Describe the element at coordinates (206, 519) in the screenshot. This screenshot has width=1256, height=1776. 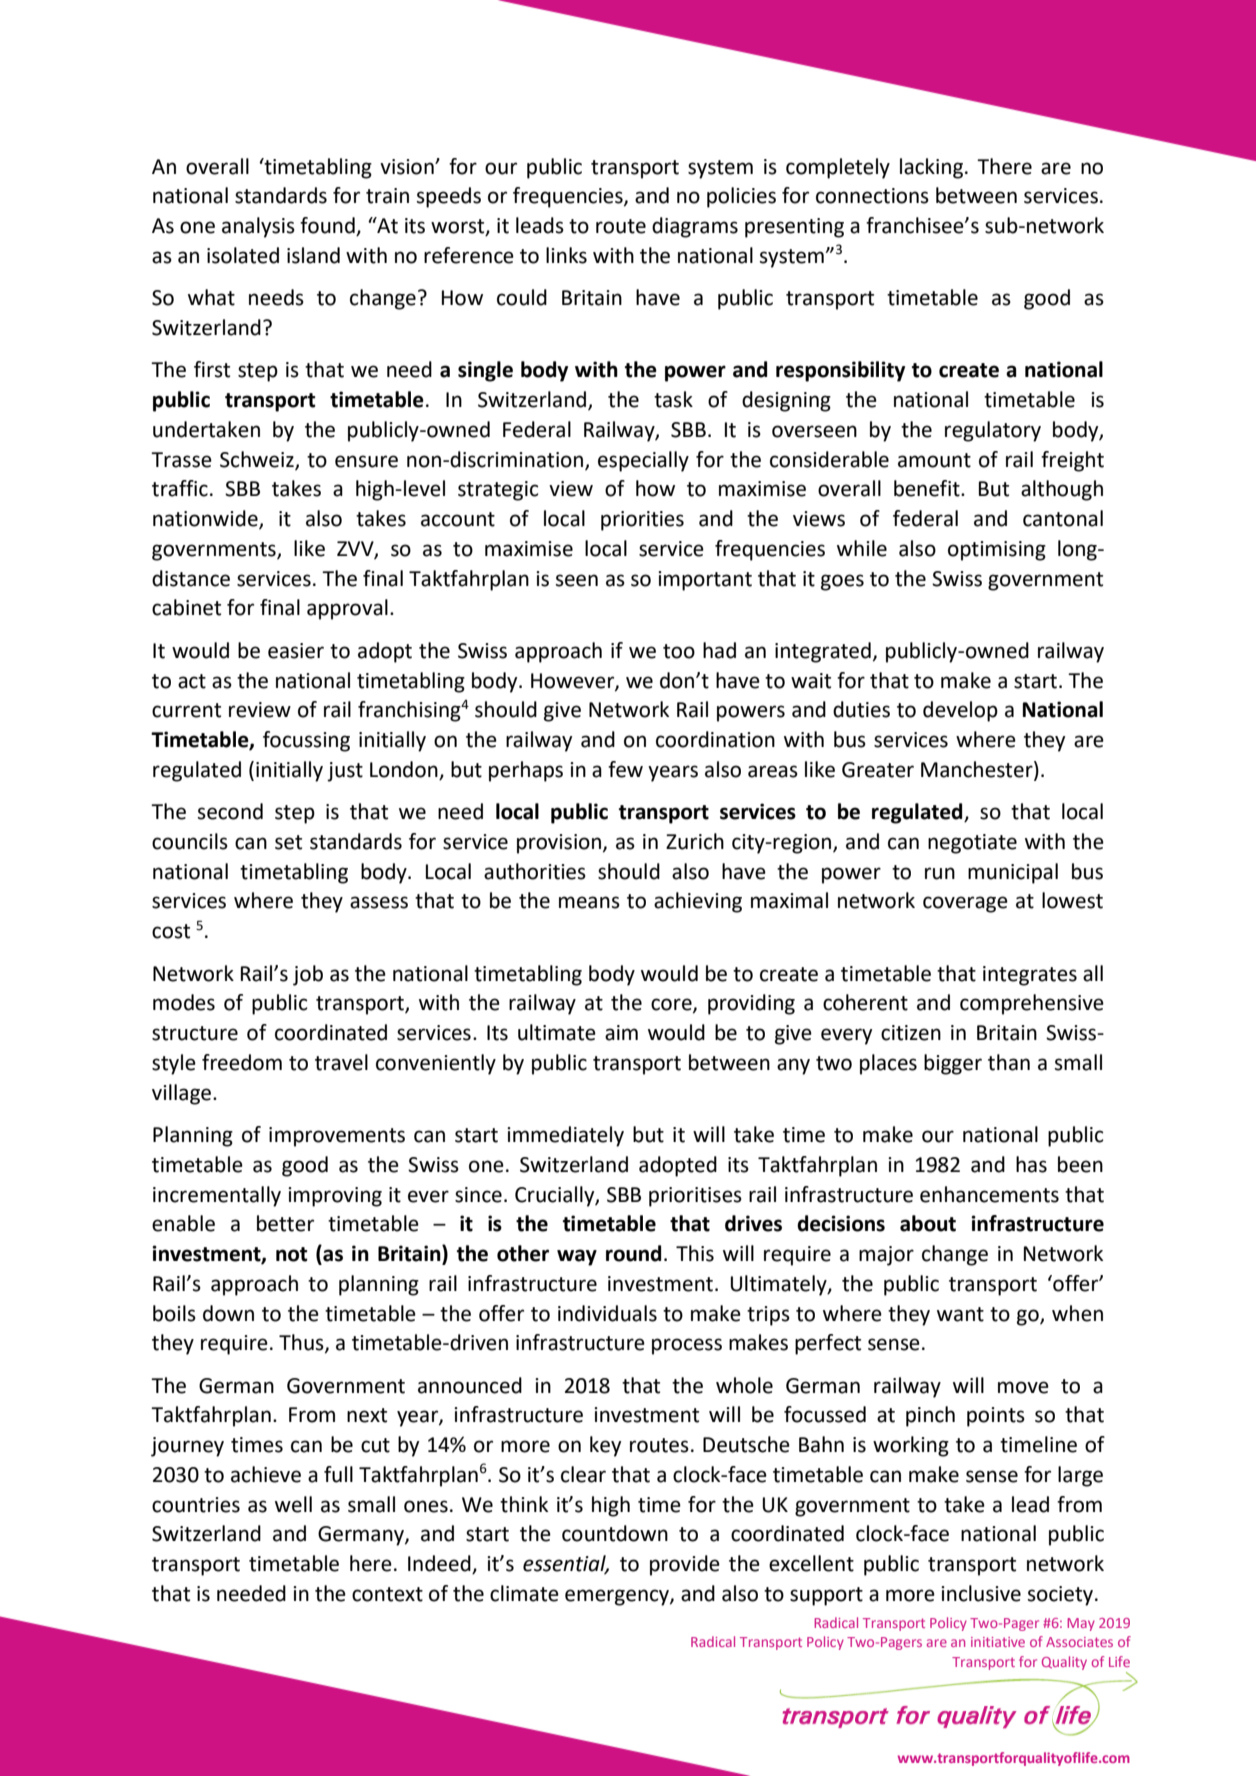
I see `nationwide` at that location.
